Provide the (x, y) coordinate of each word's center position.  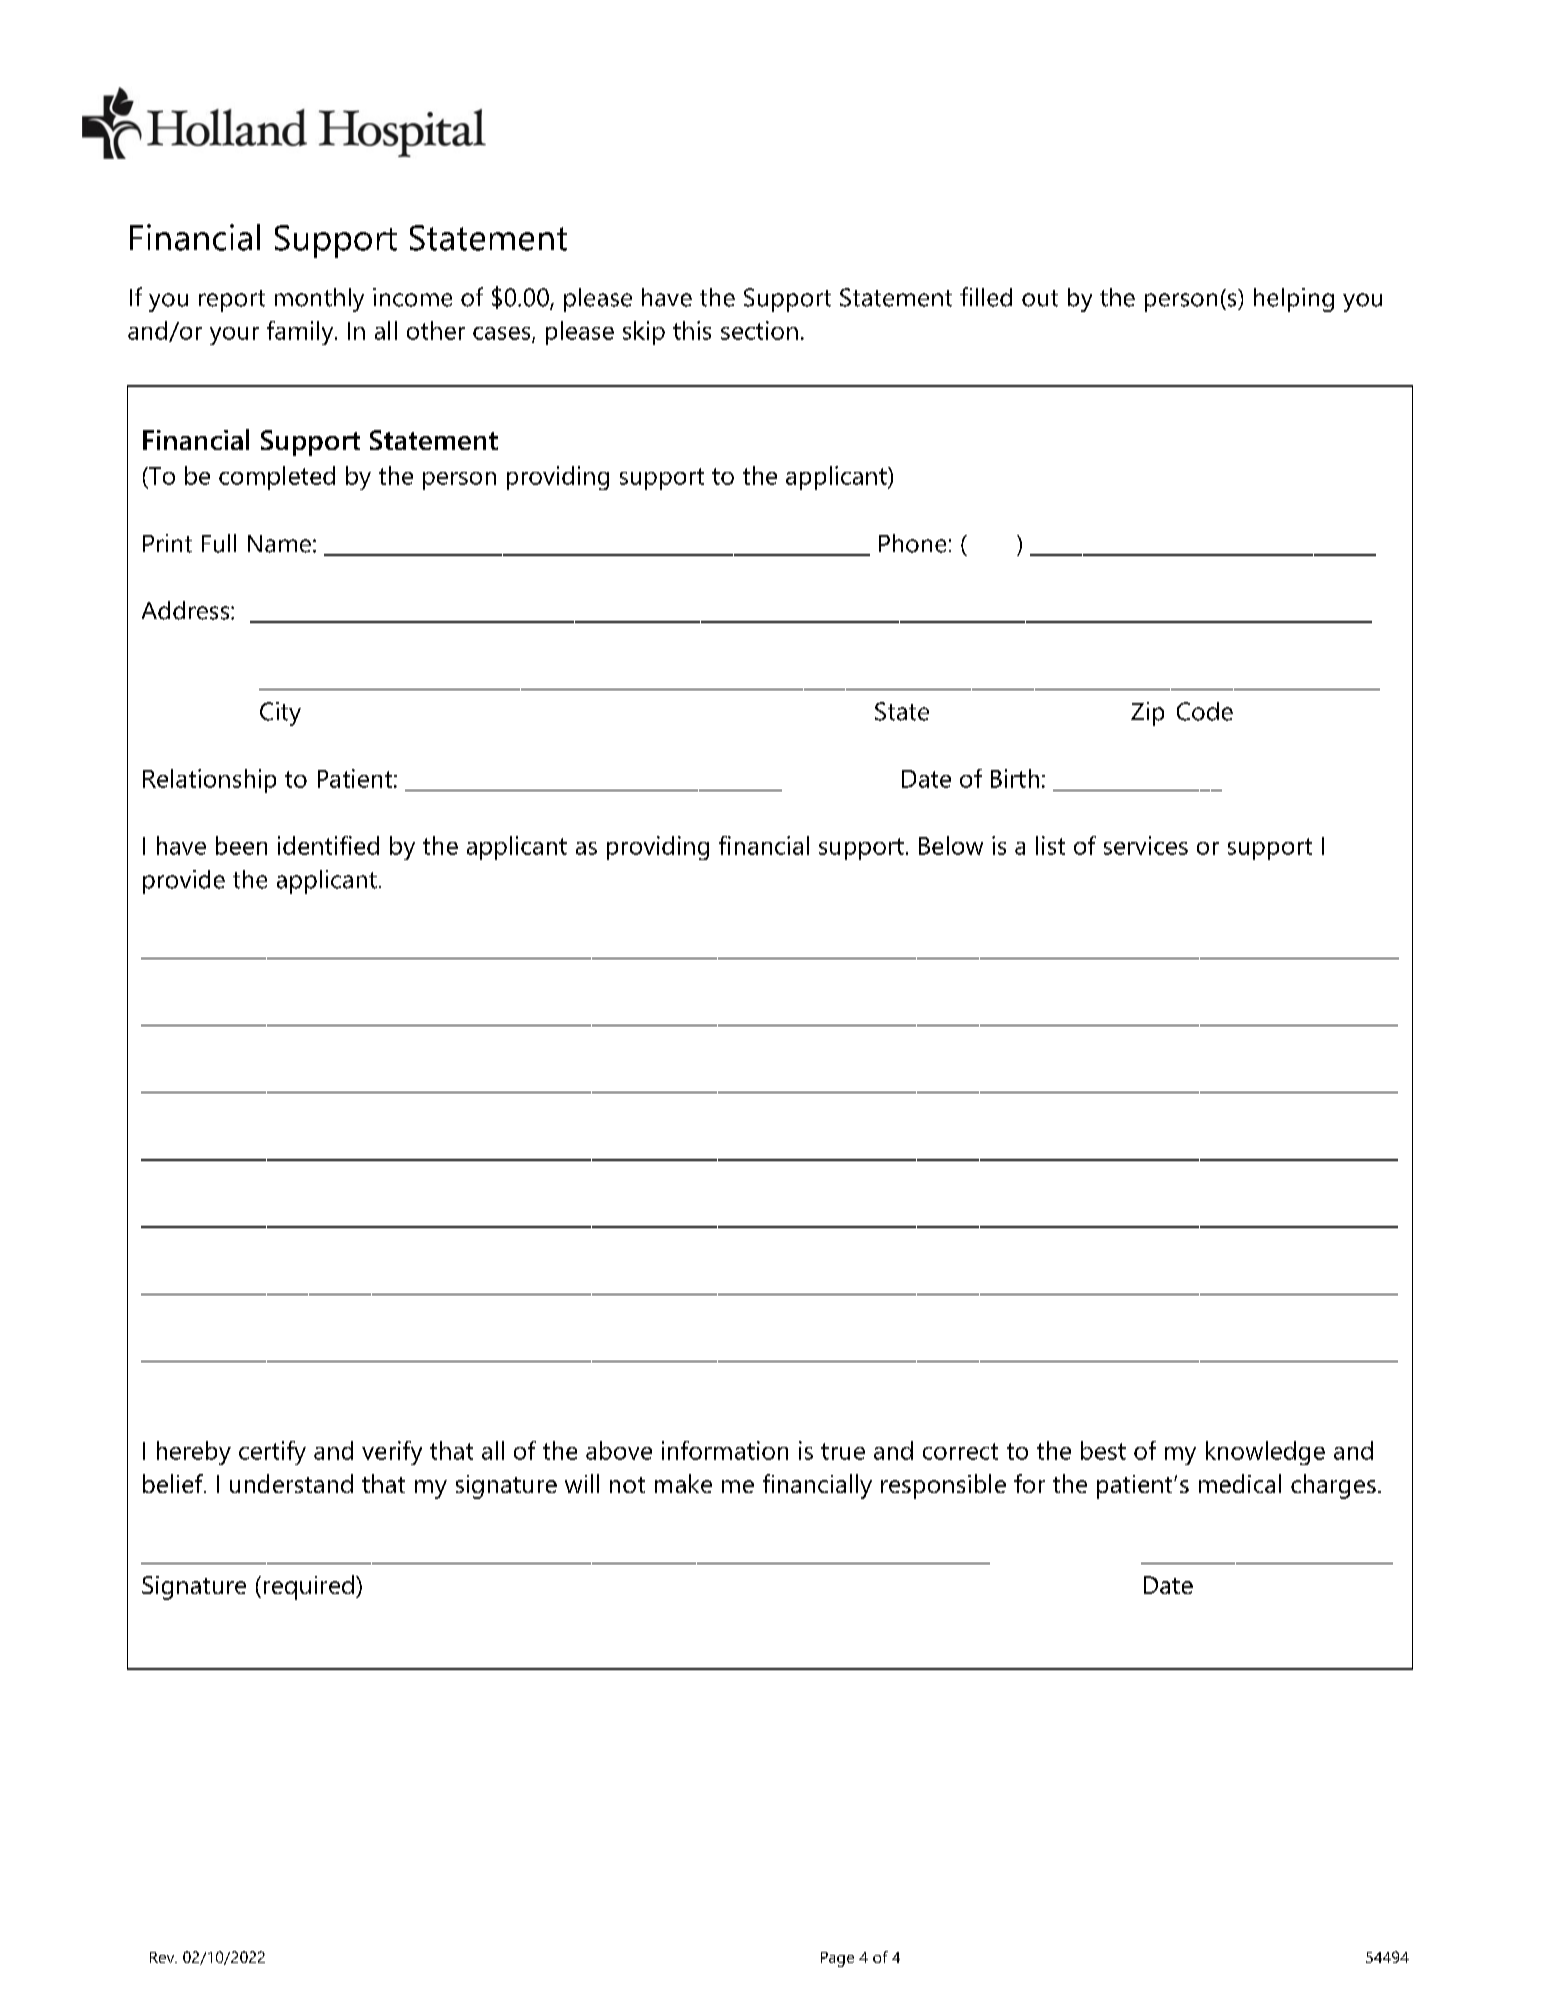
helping (1294, 300)
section (759, 330)
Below (951, 845)
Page (837, 1959)
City (280, 714)
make (683, 1483)
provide (184, 882)
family (301, 333)
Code (1205, 711)
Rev (163, 1957)
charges (1333, 1486)
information (725, 1450)
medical (1240, 1483)
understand (291, 1483)
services (1146, 845)
